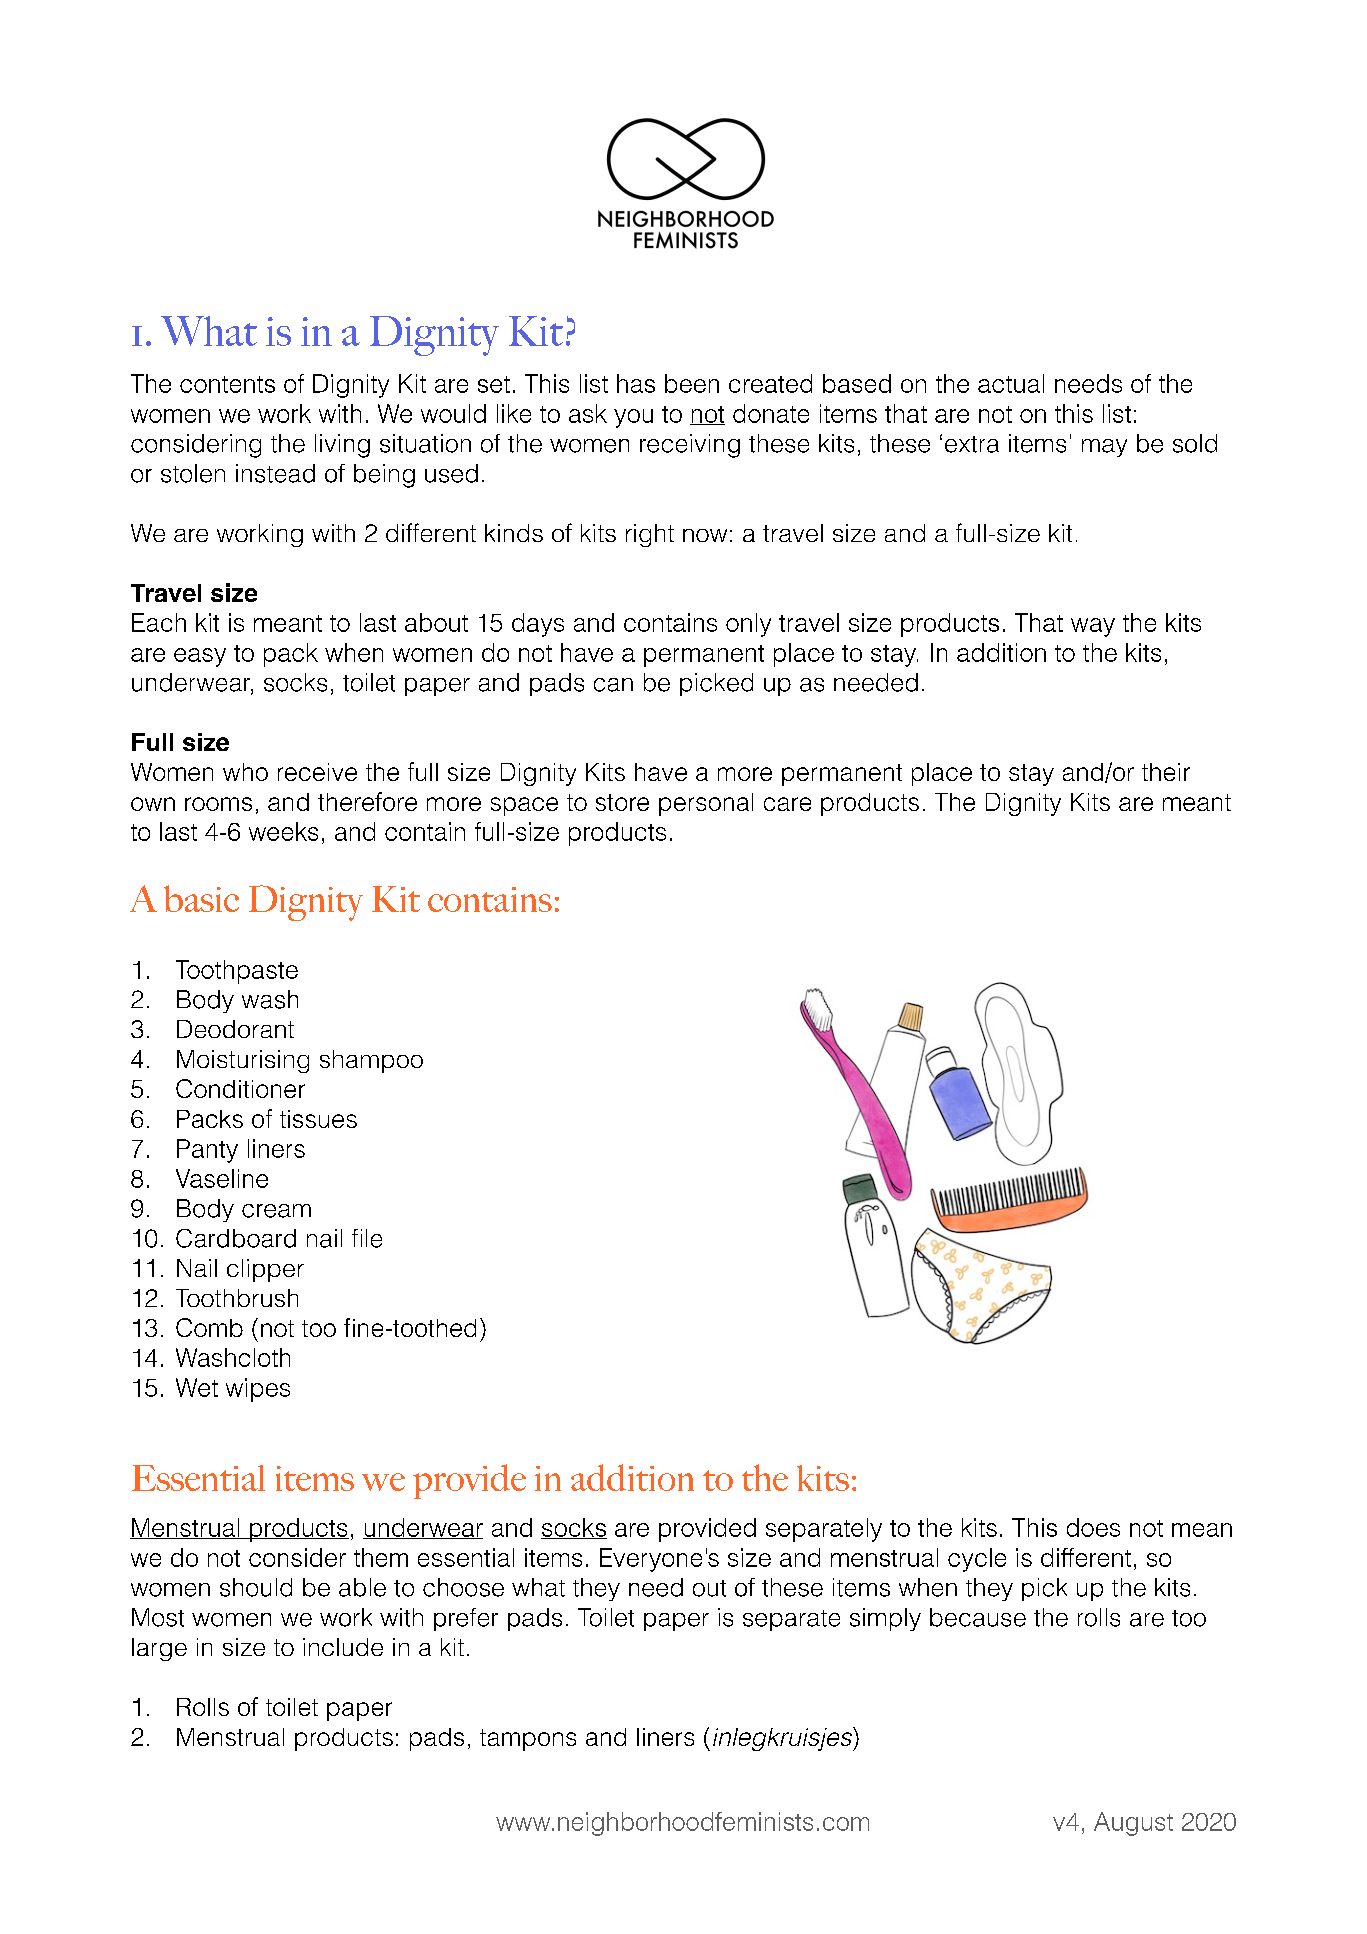 The height and width of the document is (1934, 1367). I want to click on weeks, so click(283, 831).
